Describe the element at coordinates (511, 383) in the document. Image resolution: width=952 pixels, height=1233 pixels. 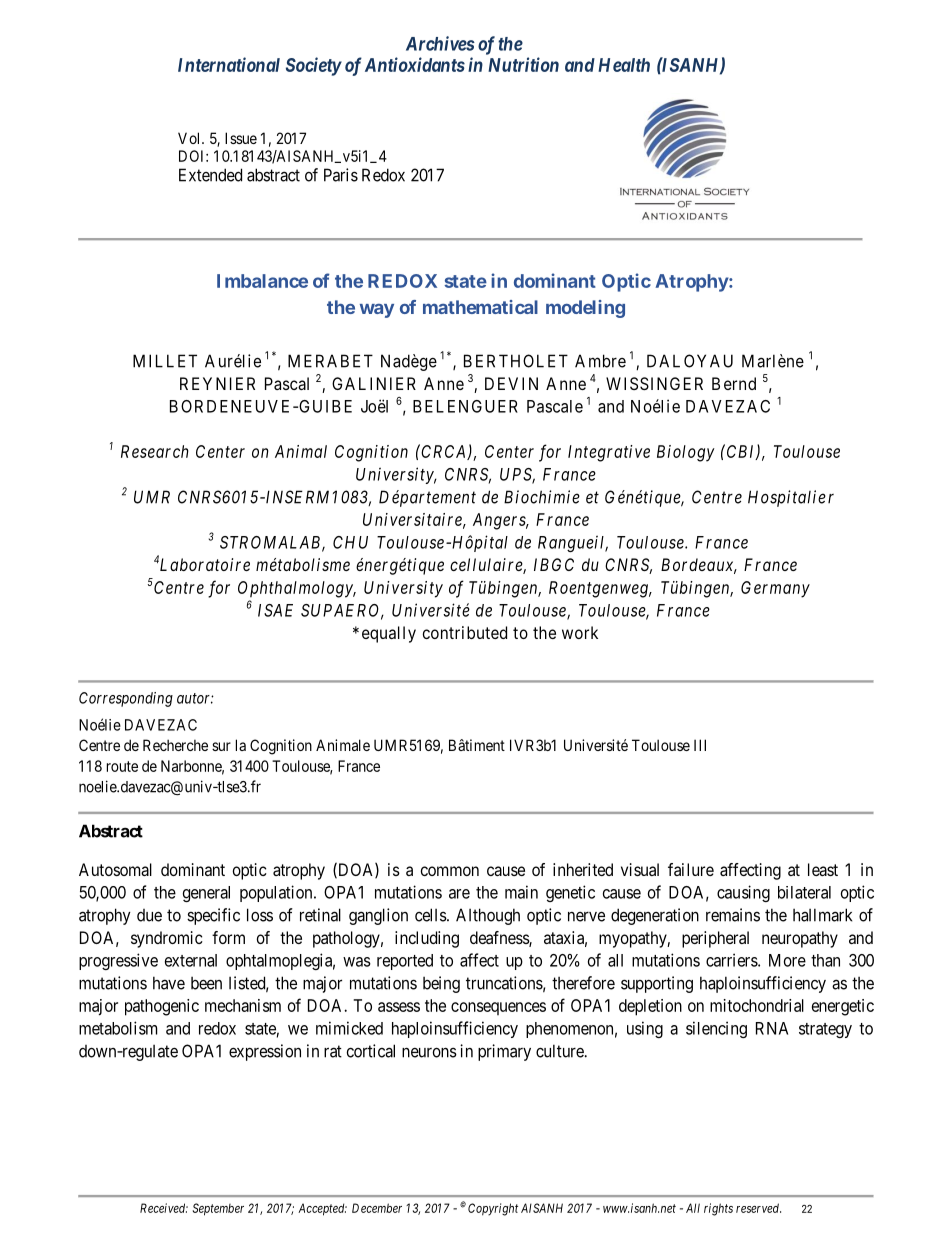
I see `DEVIN` at that location.
